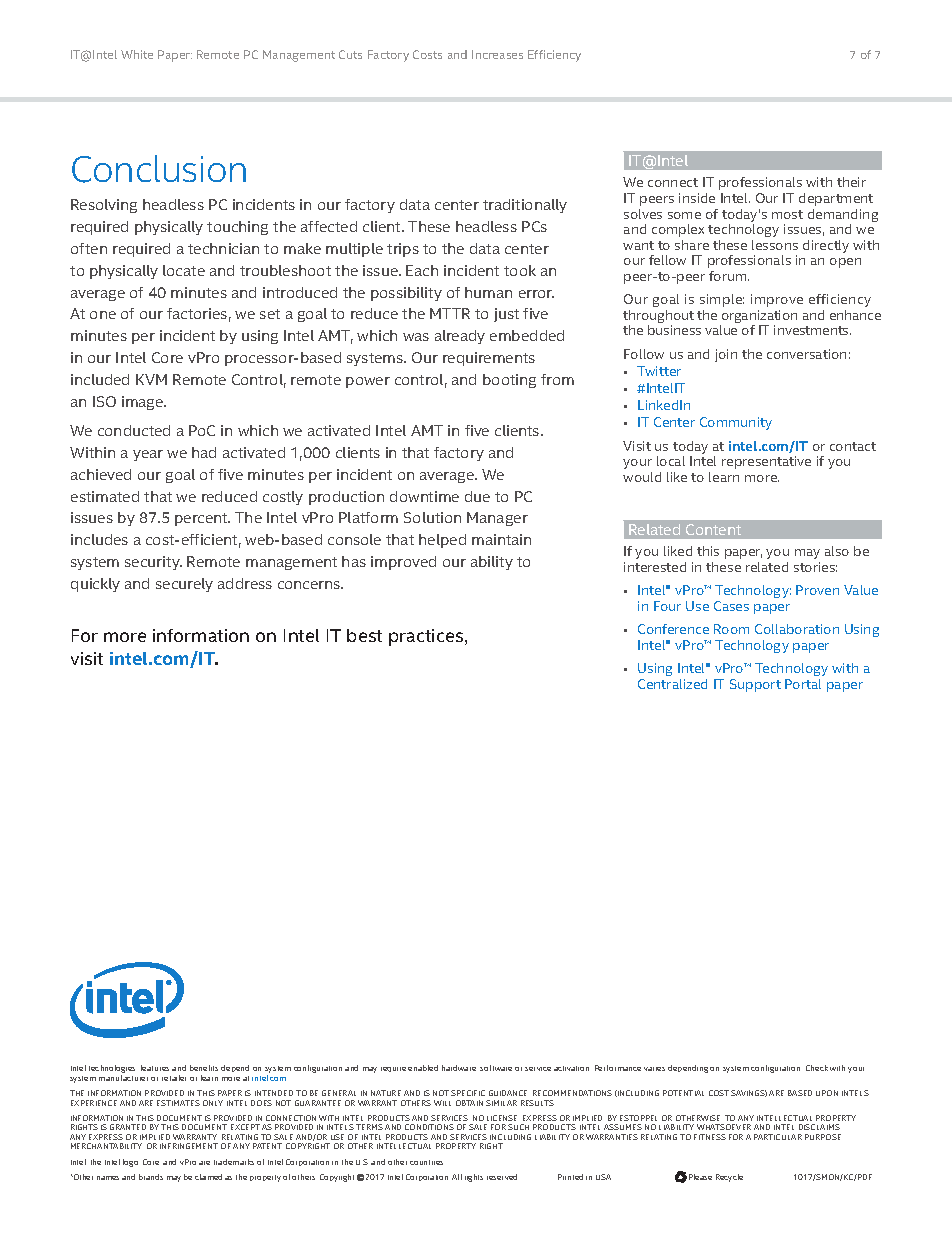 The image size is (952, 1233). What do you see at coordinates (189, 1146) in the document?
I see `INFRINGEMENT` at bounding box center [189, 1146].
